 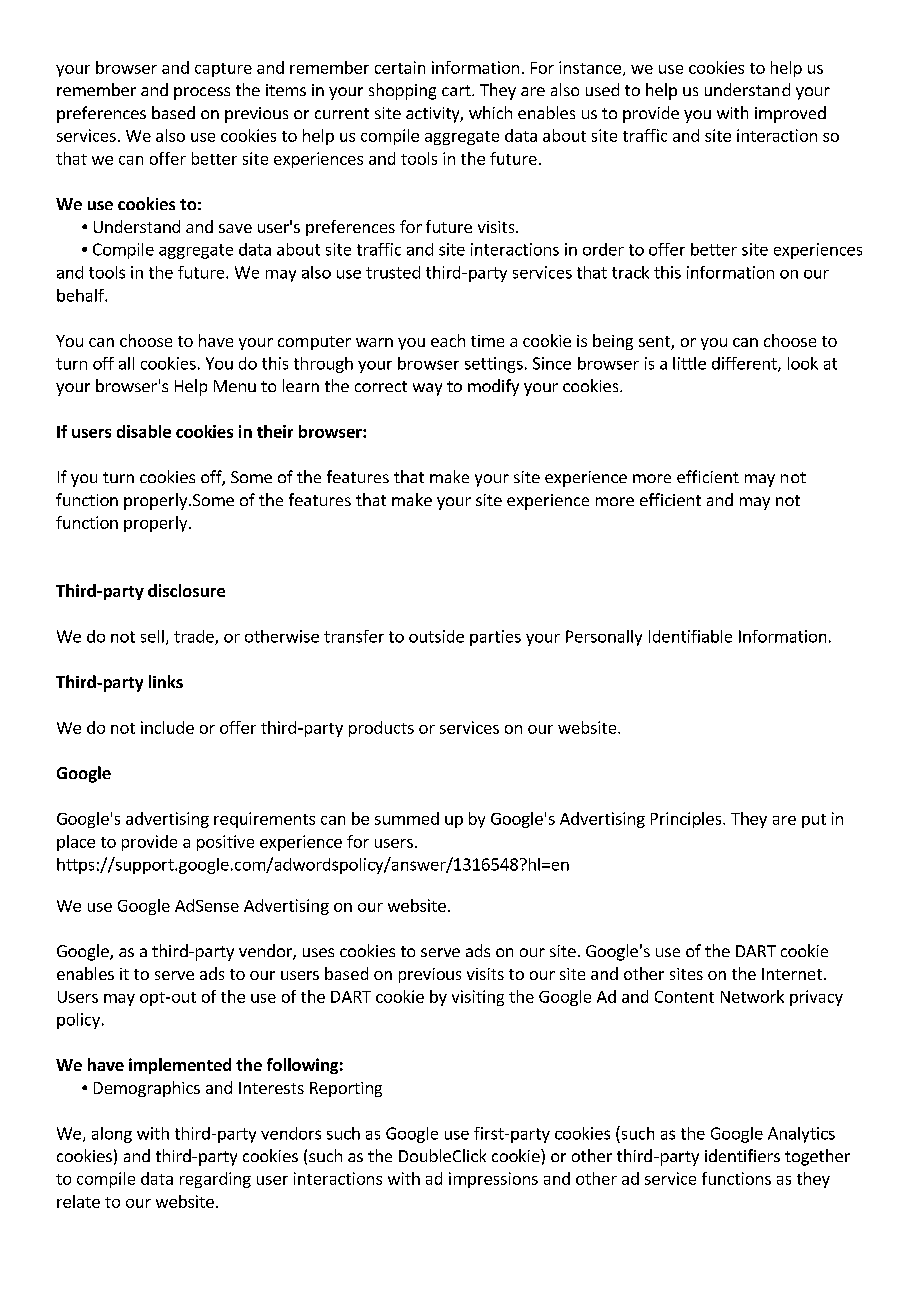 What do you see at coordinates (690, 636) in the screenshot?
I see `Identifiable` at bounding box center [690, 636].
